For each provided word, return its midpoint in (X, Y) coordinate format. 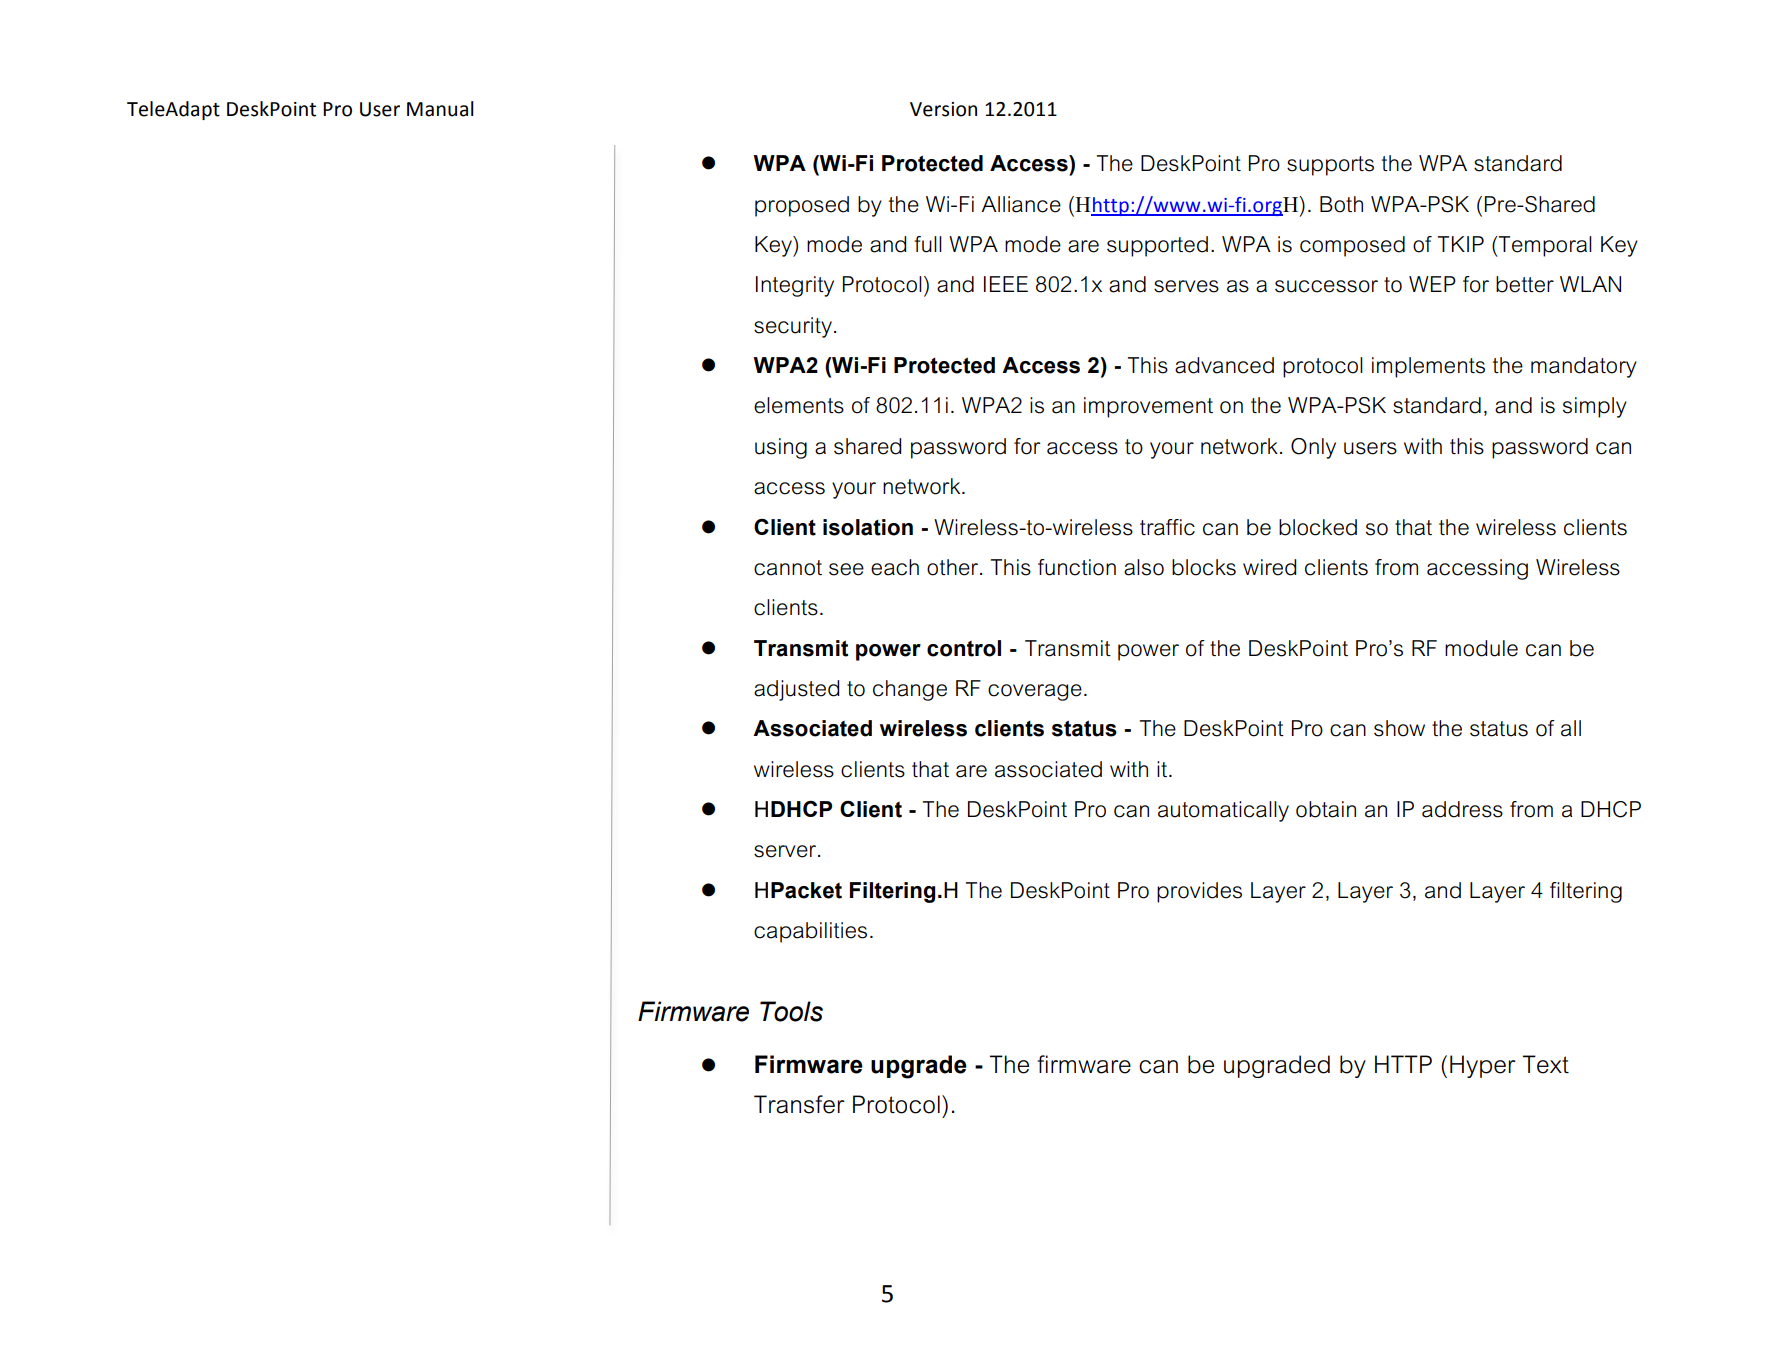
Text (1546, 1064)
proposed (802, 206)
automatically (1223, 811)
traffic (1167, 527)
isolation (868, 527)
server (786, 851)
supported (1157, 246)
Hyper (1483, 1066)
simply (1595, 407)
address (1462, 809)
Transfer (799, 1104)
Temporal (1544, 246)
